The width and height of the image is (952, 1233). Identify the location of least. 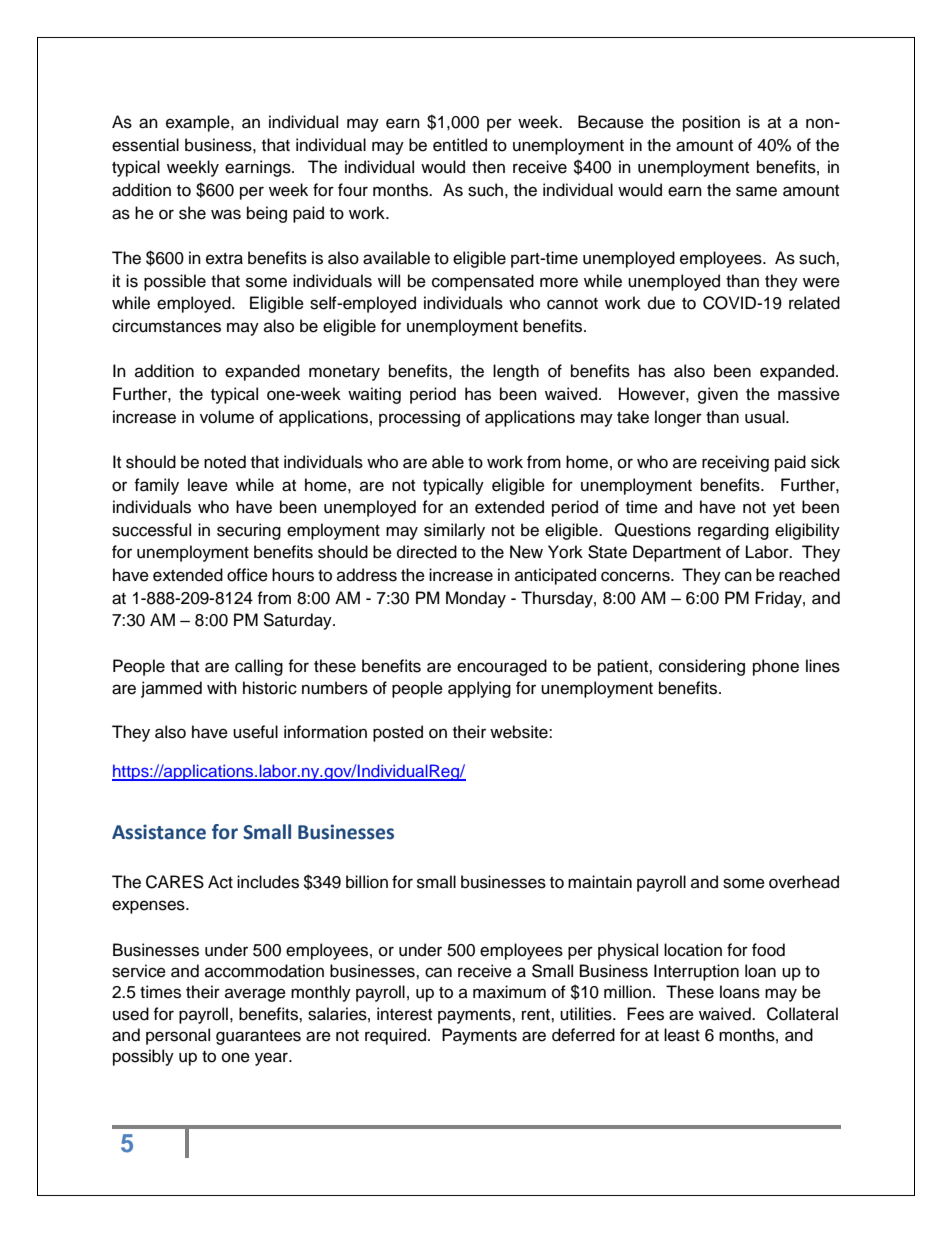
(682, 1035).
